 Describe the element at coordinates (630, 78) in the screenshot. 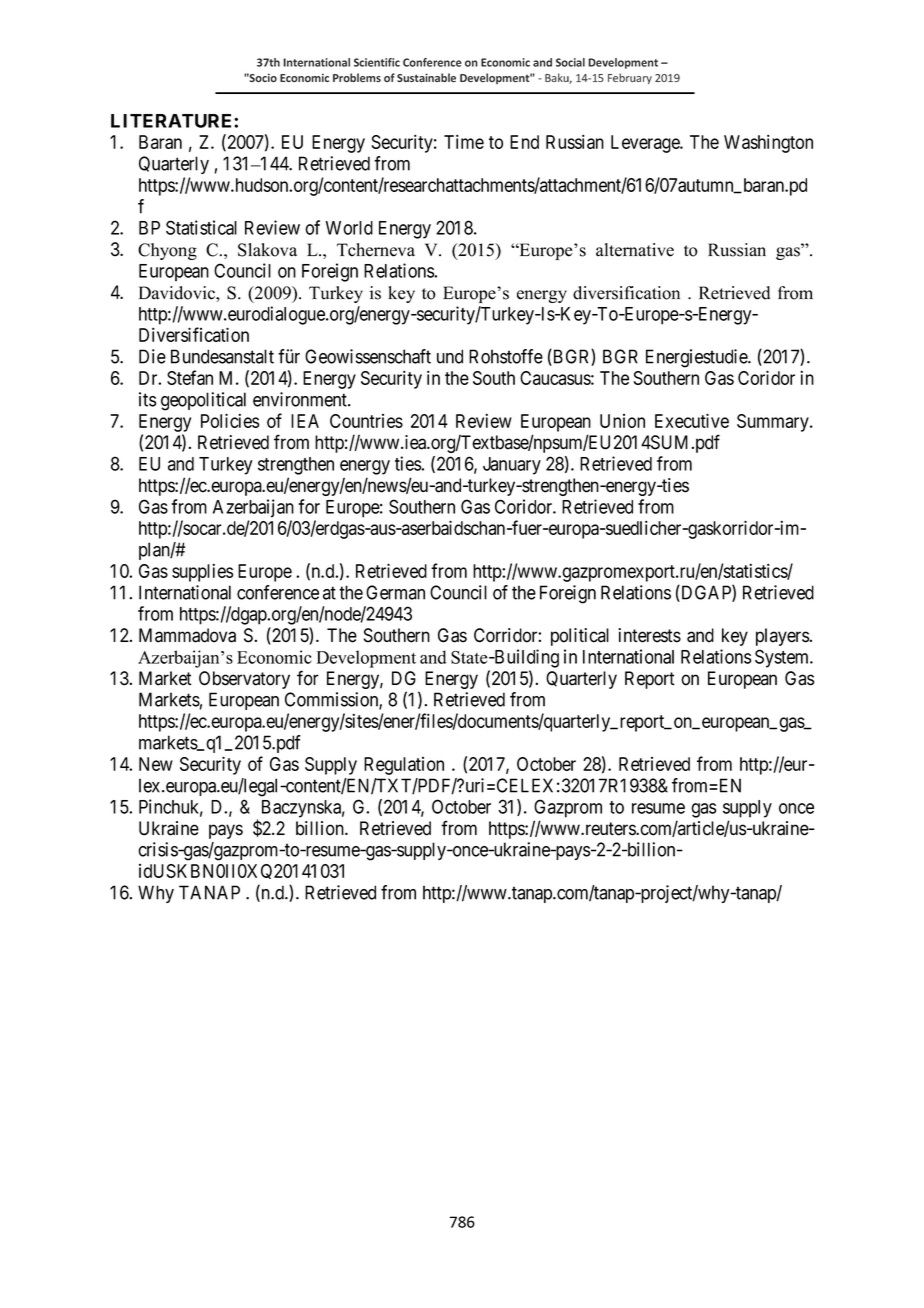

I see `February` at that location.
